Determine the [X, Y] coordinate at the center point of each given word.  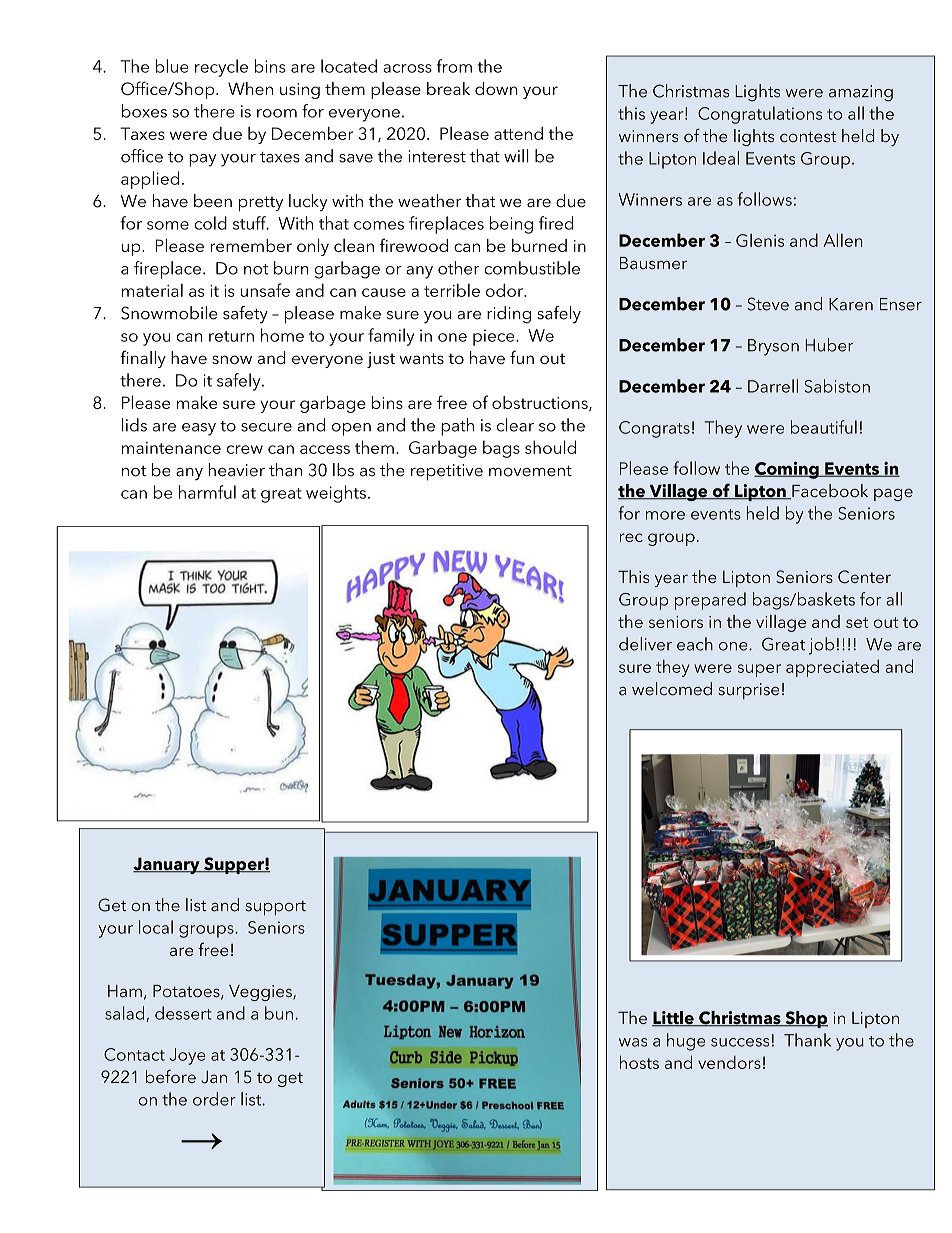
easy [199, 429]
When [250, 88]
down [496, 88]
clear [515, 425]
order [214, 1099]
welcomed [672, 689]
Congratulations [760, 115]
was [633, 1042]
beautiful [824, 427]
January [167, 865]
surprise [748, 691]
